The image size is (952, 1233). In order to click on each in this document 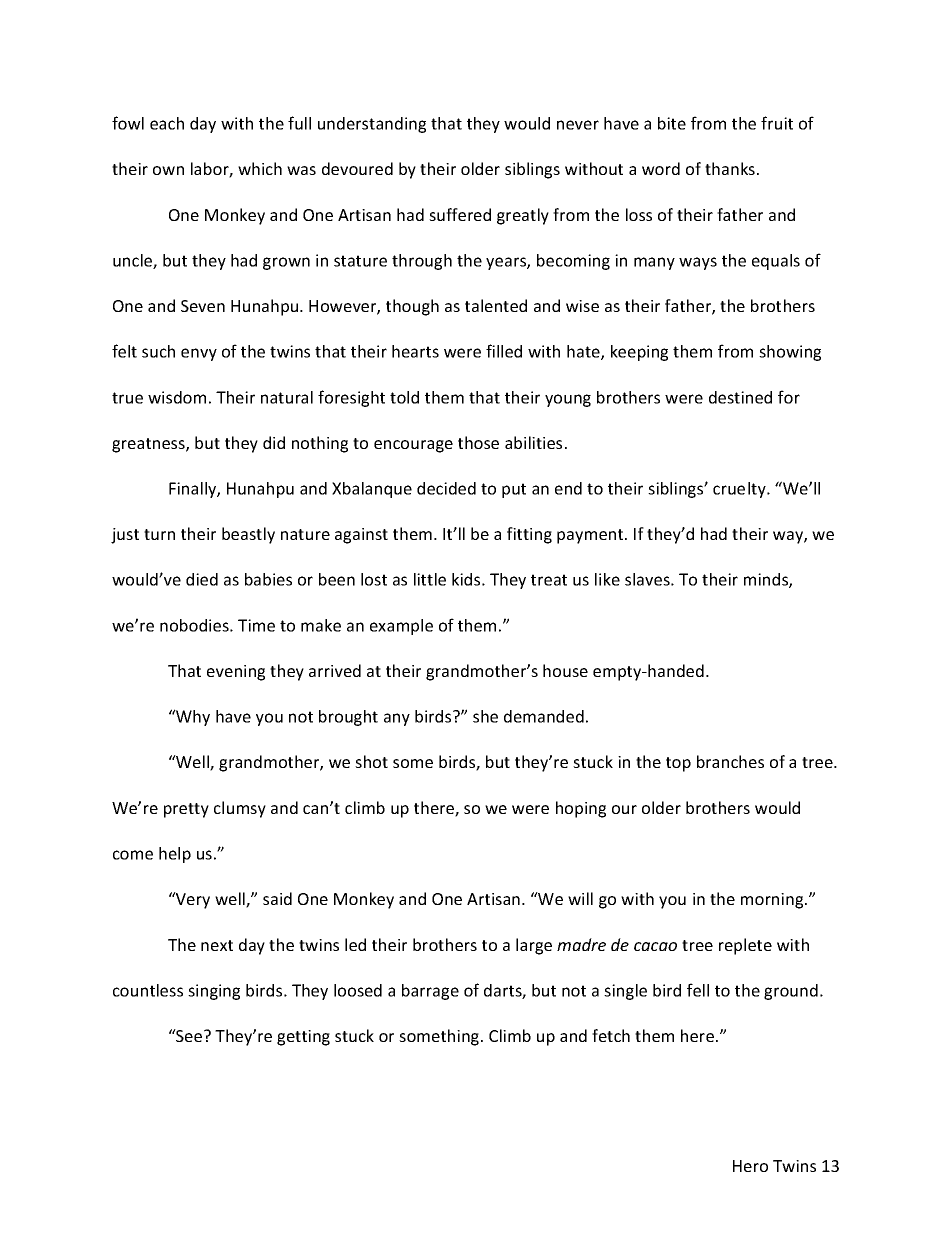, I will do `click(167, 123)`.
